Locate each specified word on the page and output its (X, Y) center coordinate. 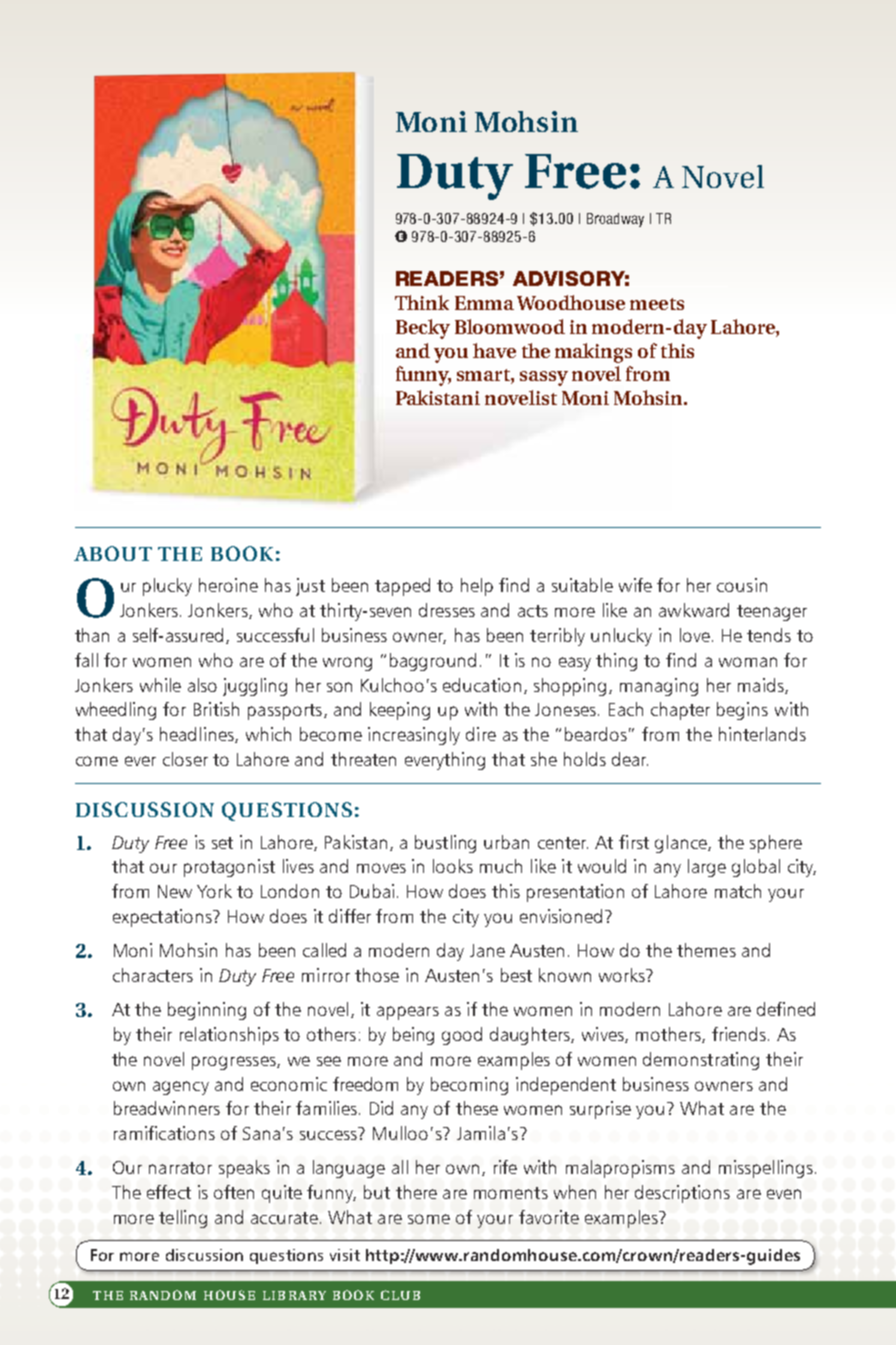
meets (657, 304)
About (113, 553)
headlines (198, 735)
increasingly (414, 736)
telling (183, 1219)
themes (706, 950)
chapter (680, 711)
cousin (742, 585)
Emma (484, 303)
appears (408, 1013)
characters (153, 975)
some (429, 1219)
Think (422, 302)
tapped (402, 587)
